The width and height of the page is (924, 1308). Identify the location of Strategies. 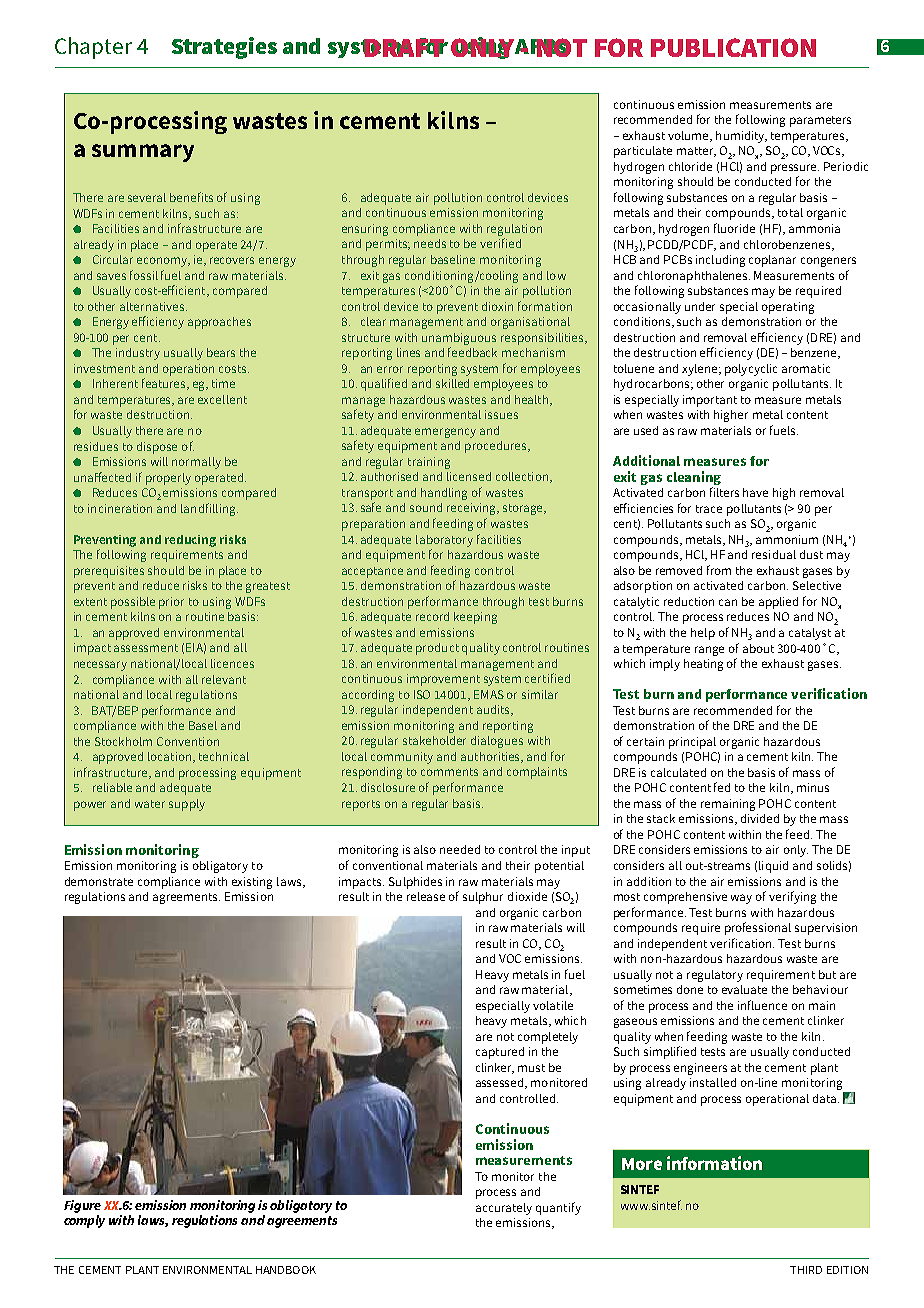
(224, 48).
